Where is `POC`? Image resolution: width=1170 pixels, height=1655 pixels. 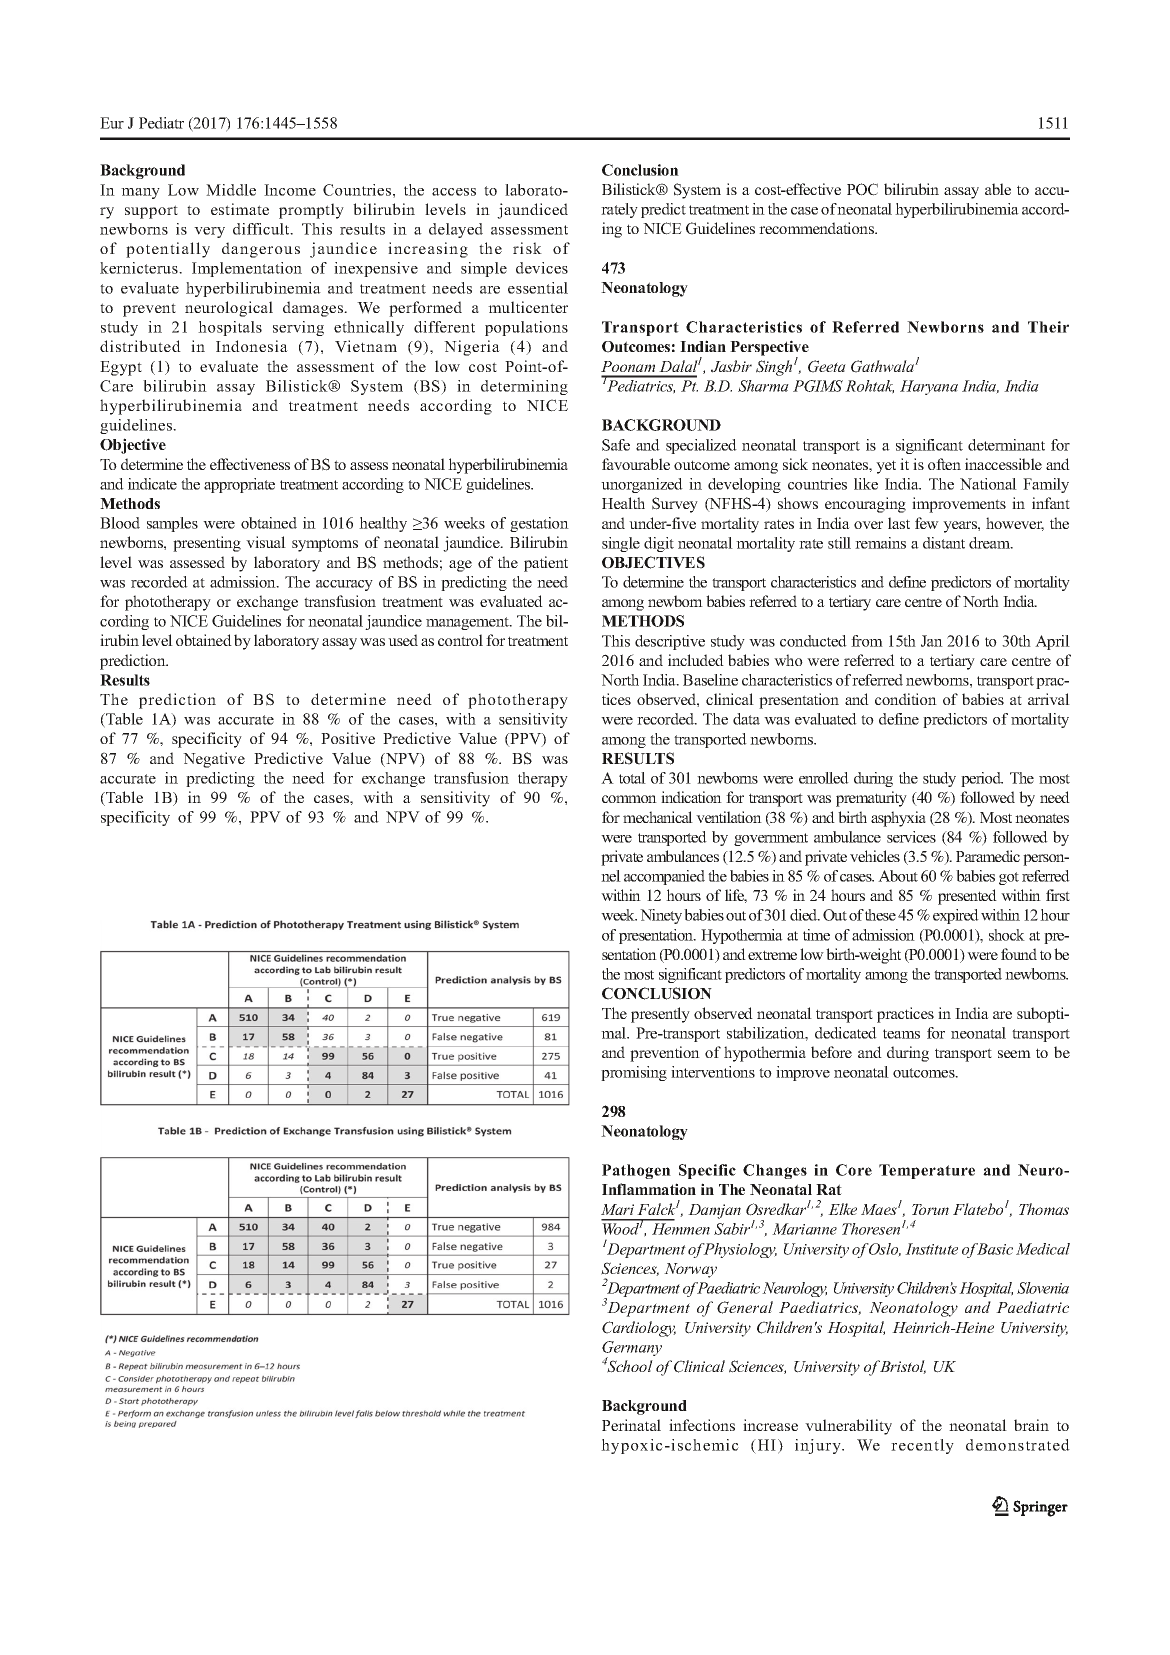
POC is located at coordinates (862, 189).
